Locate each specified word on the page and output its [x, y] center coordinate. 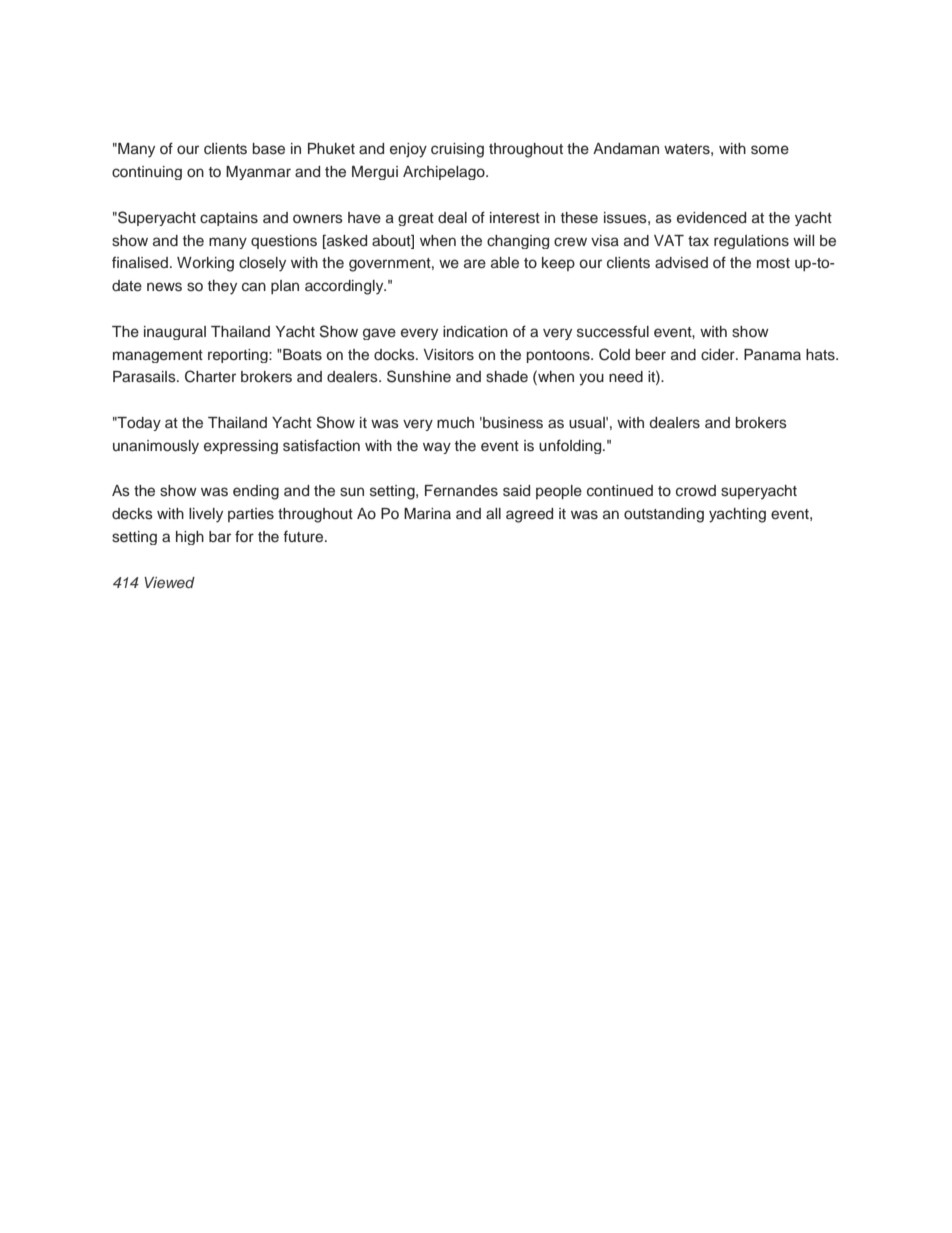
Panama [772, 354]
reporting [239, 356]
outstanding [664, 515]
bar [220, 536]
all [493, 513]
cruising [457, 150]
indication [475, 331]
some [770, 150]
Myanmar [258, 173]
